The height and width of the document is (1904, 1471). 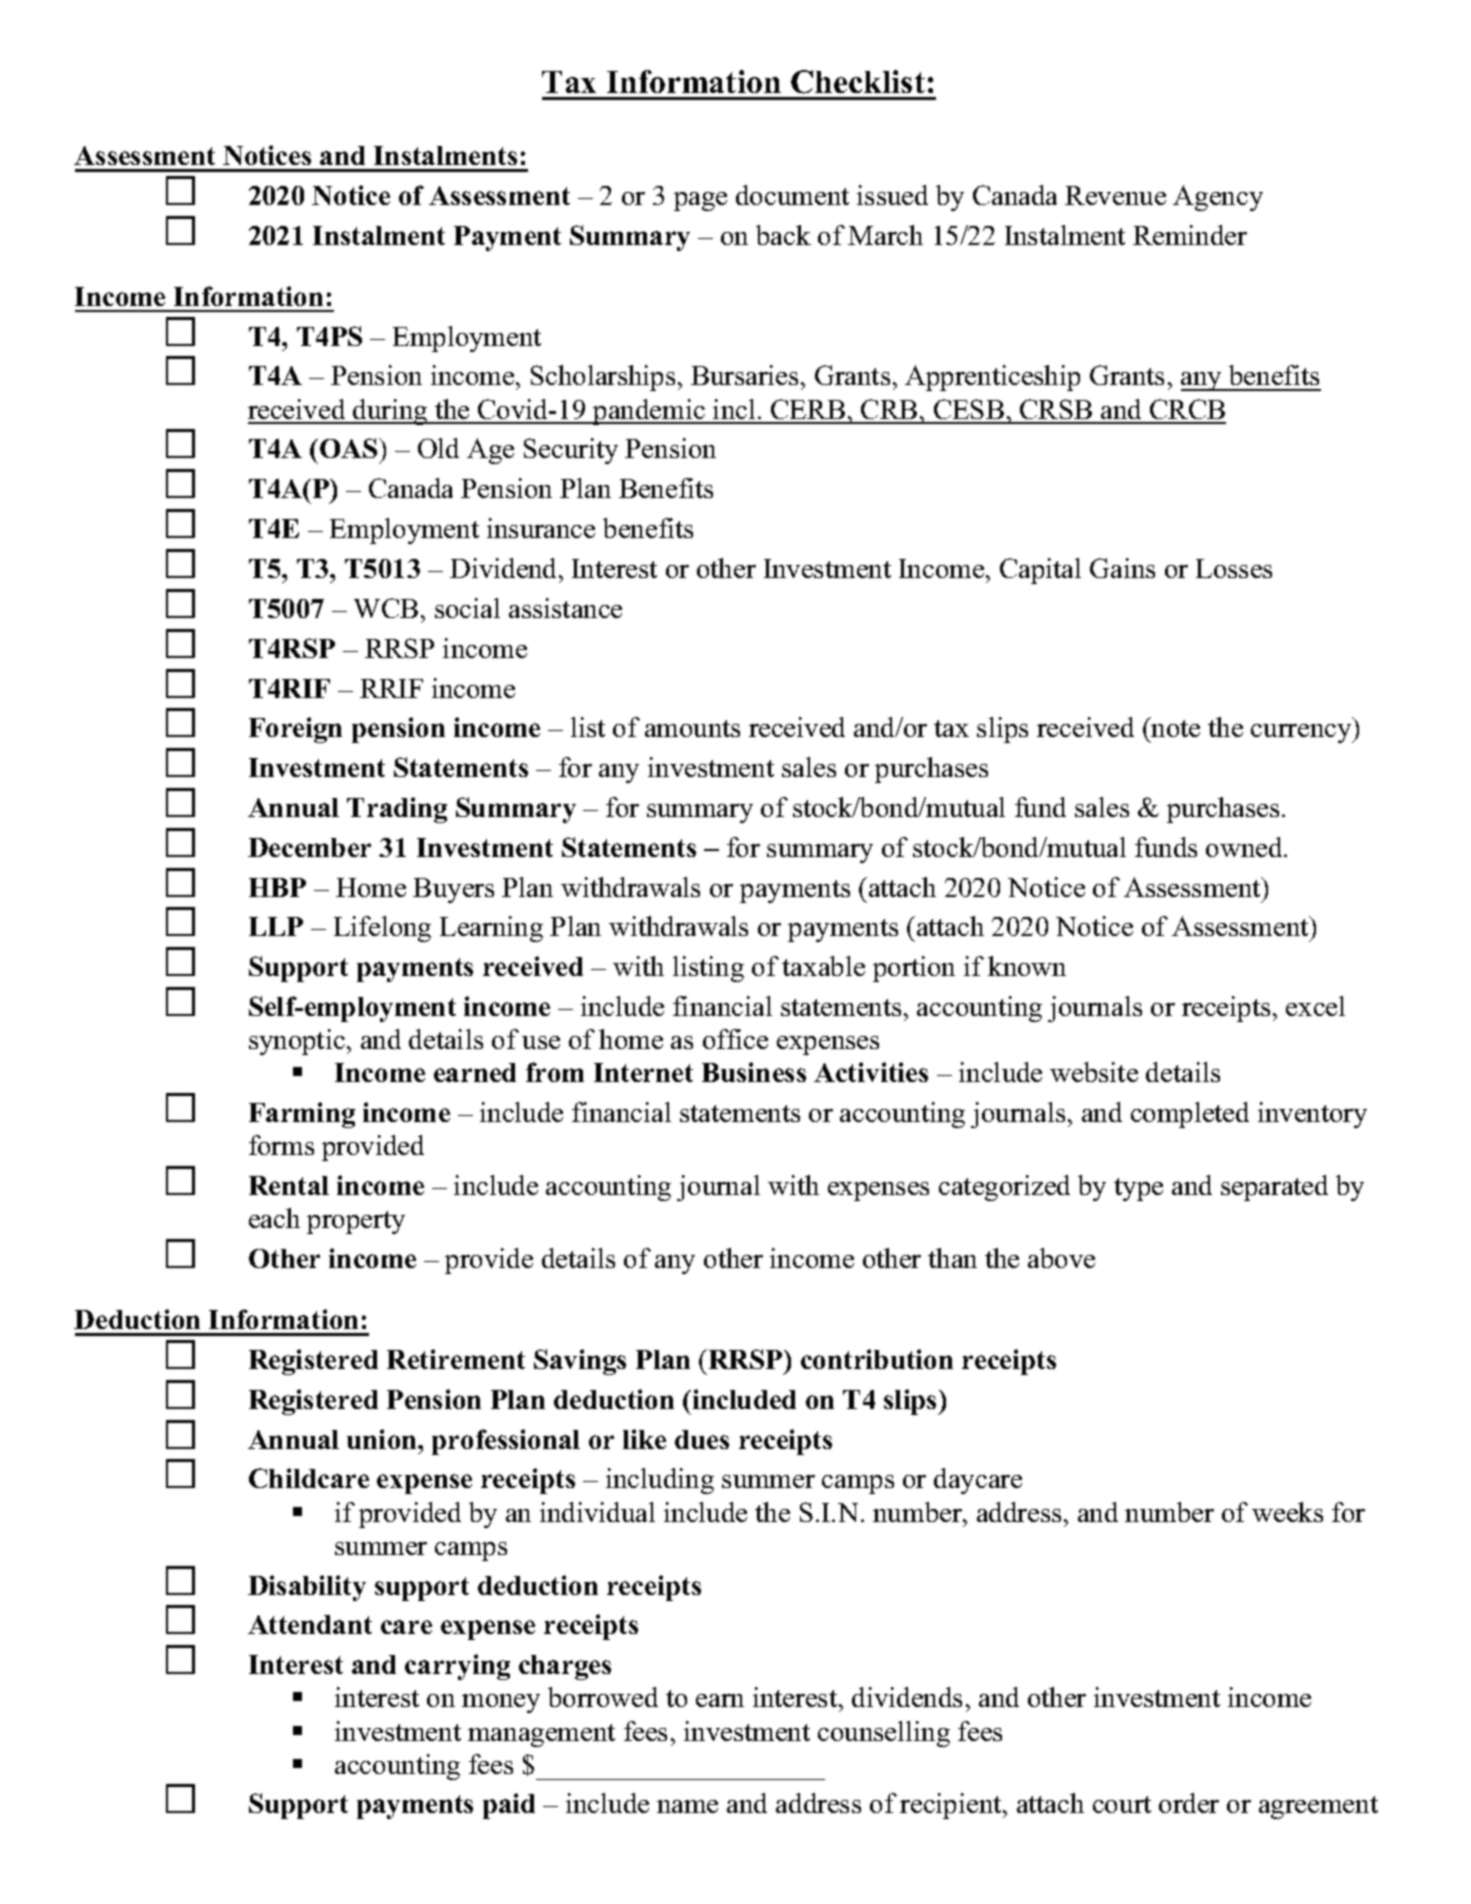 I want to click on excel, so click(x=1315, y=1006).
